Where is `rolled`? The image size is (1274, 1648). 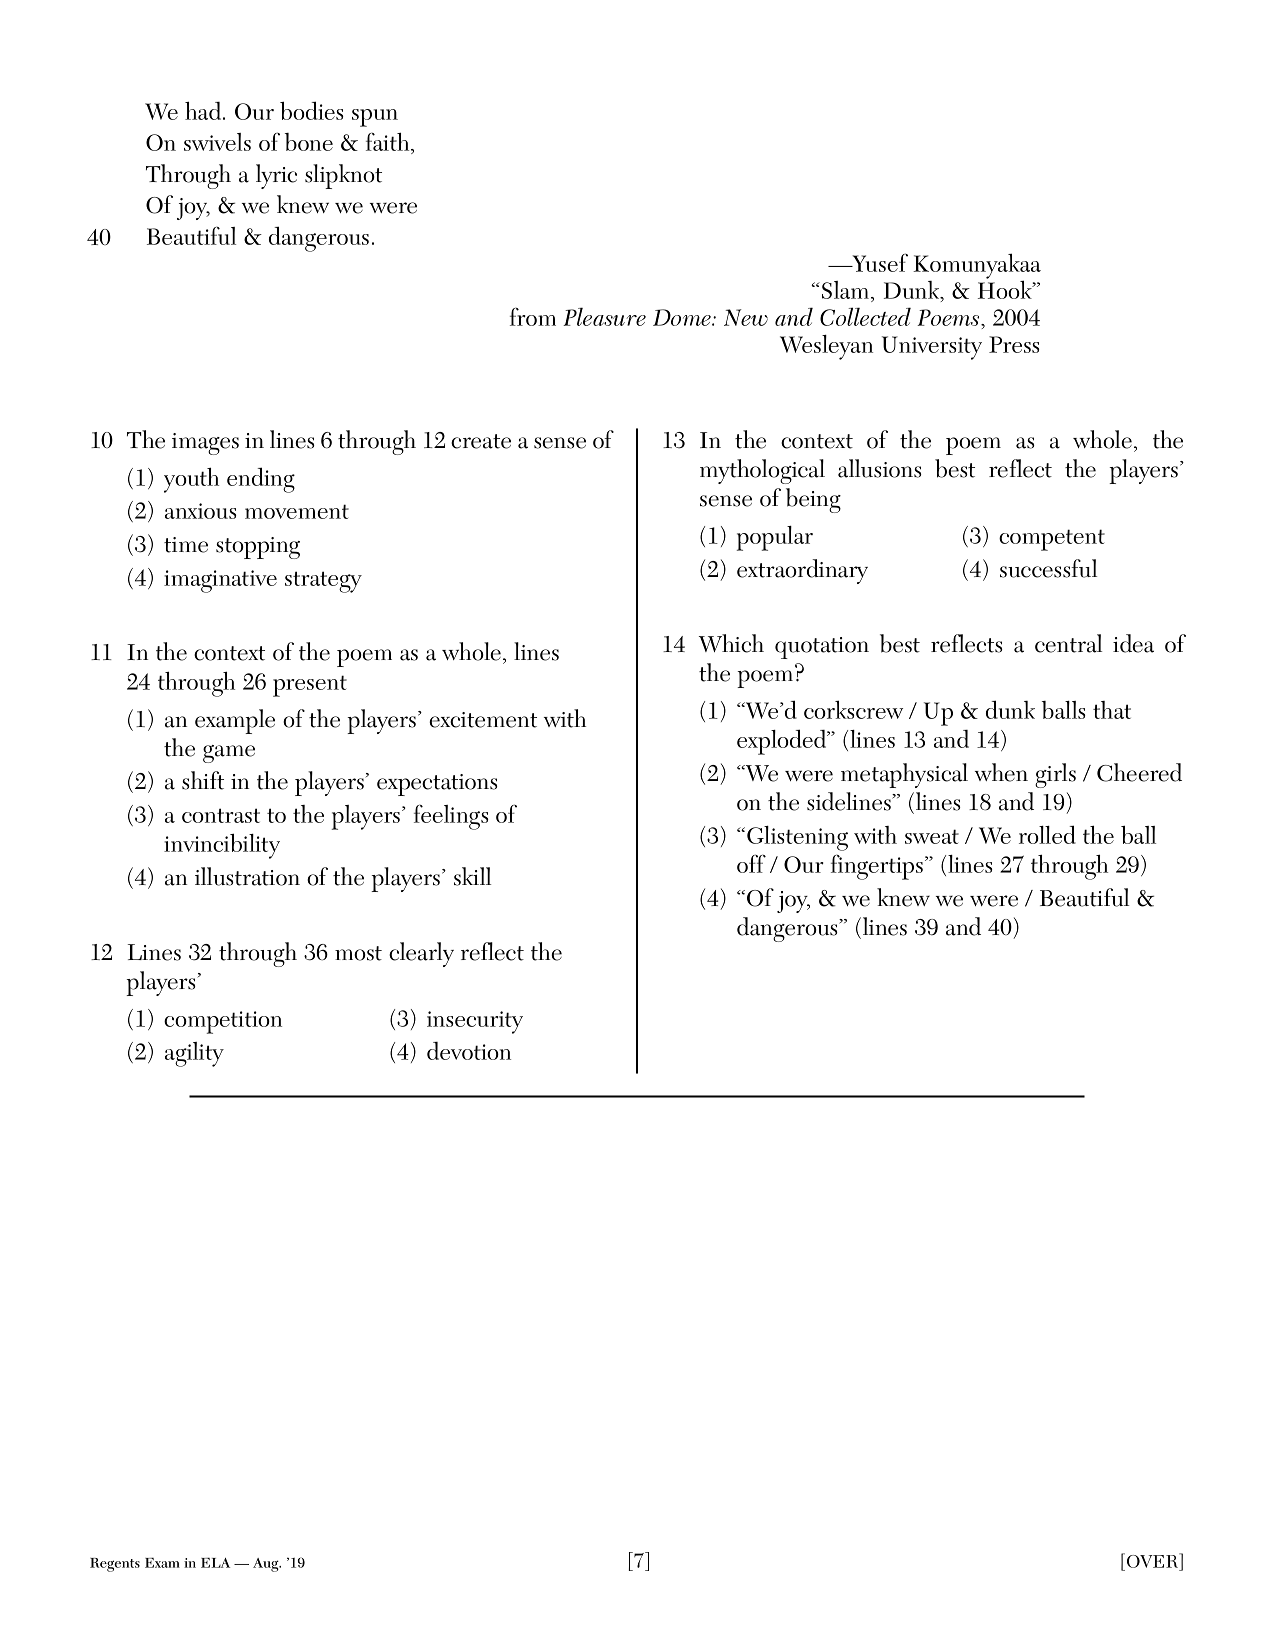 rolled is located at coordinates (1047, 834).
